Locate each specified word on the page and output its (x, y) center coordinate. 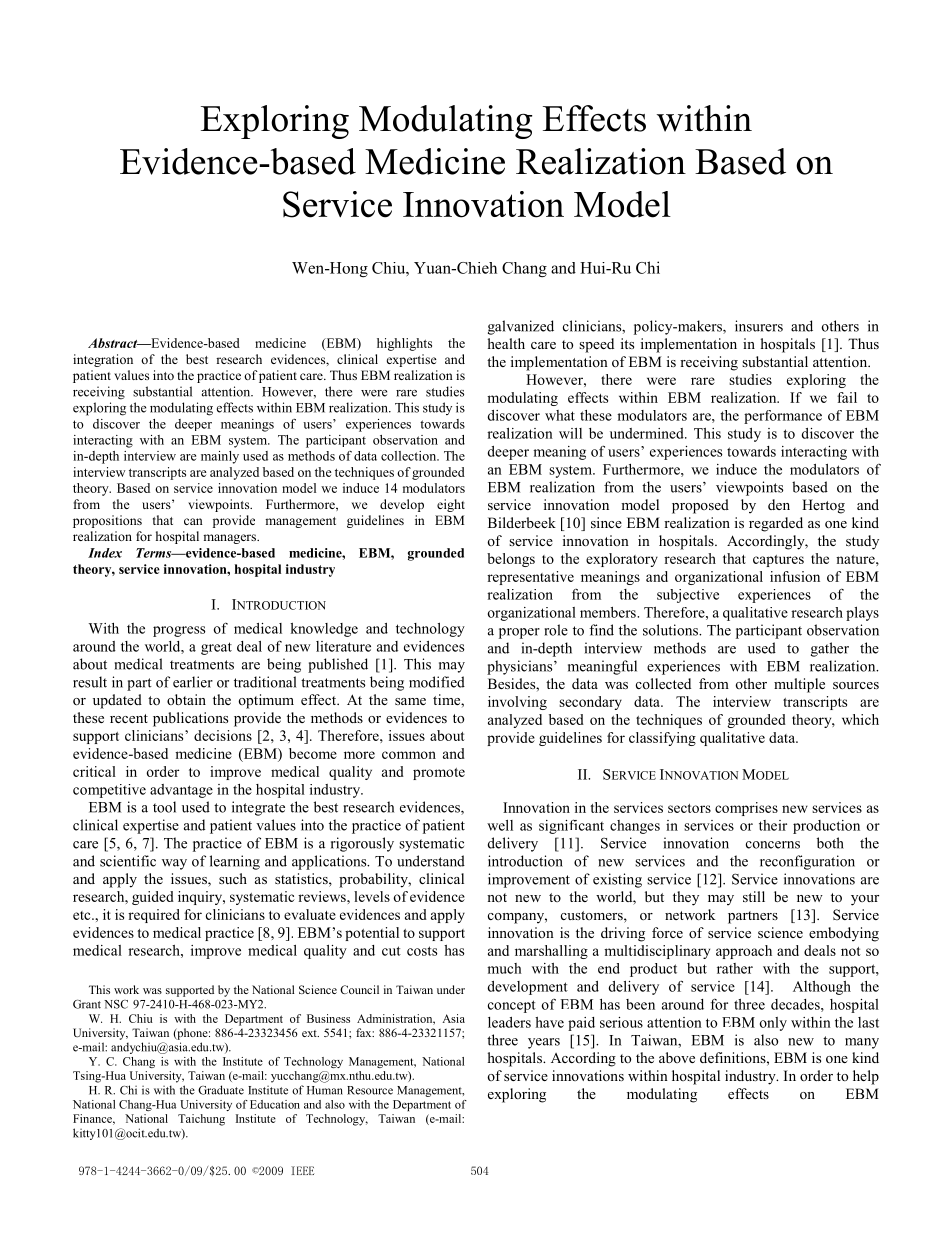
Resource (370, 1090)
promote (439, 774)
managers (231, 539)
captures (778, 561)
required (154, 916)
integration (103, 360)
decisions (223, 735)
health (506, 343)
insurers (759, 326)
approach (744, 952)
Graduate (221, 1090)
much (504, 968)
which (860, 719)
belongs (511, 560)
